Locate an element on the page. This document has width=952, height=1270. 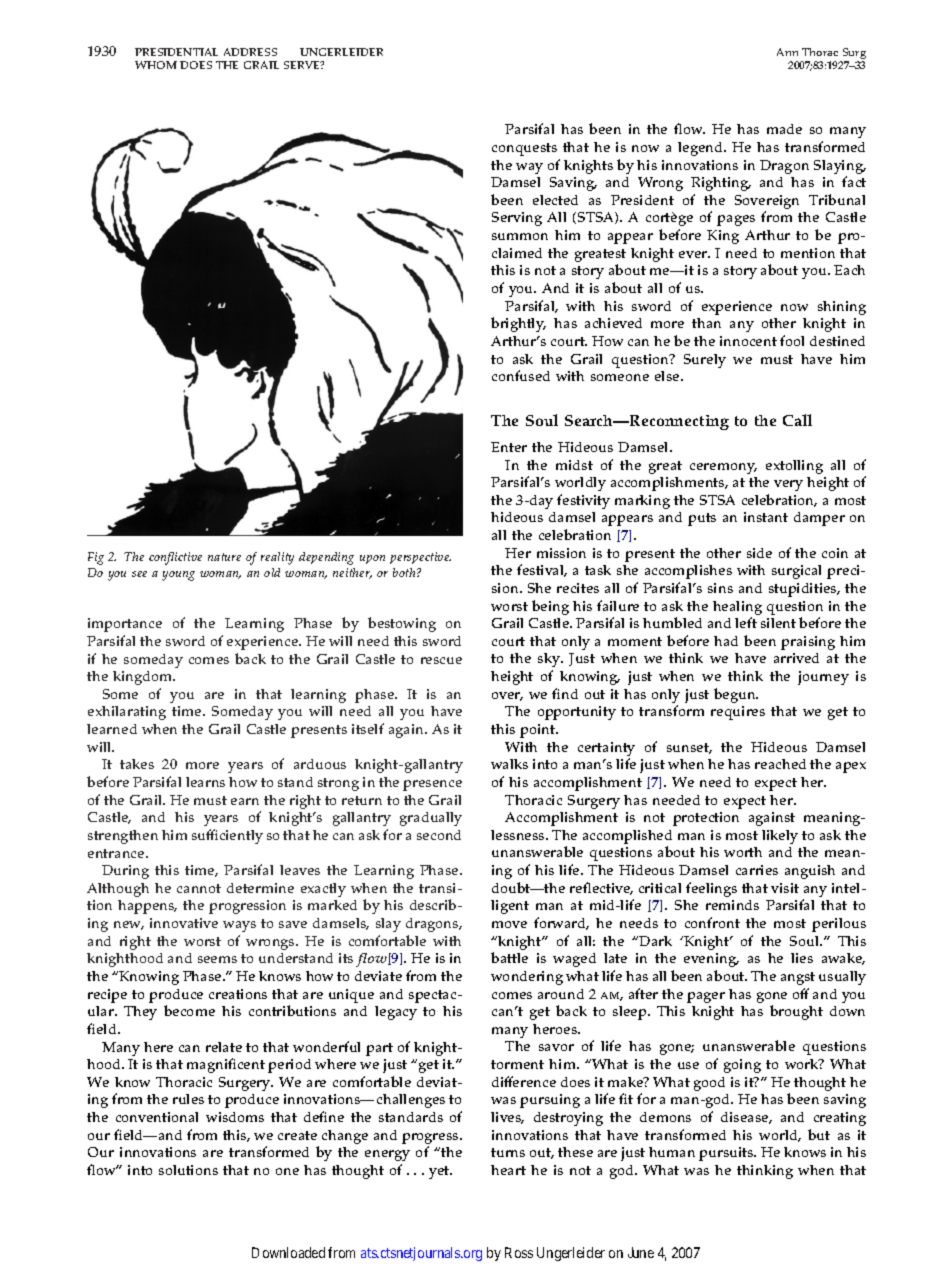
made is located at coordinates (784, 129).
